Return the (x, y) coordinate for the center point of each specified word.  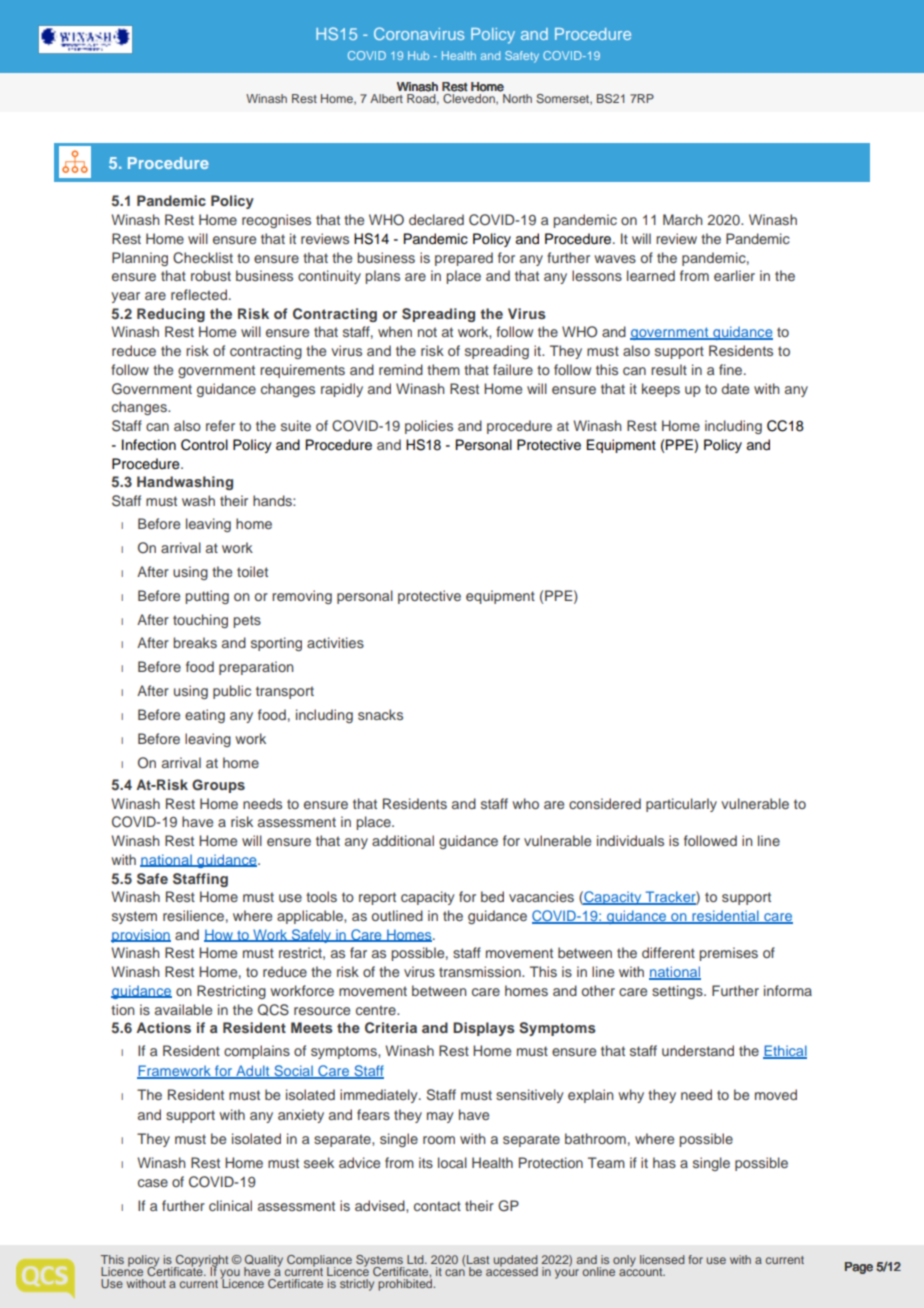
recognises (276, 221)
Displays (484, 1029)
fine (732, 369)
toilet (252, 571)
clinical (230, 1205)
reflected (199, 294)
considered (605, 803)
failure (513, 369)
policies (429, 427)
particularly (681, 805)
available (183, 1009)
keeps (661, 390)
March (682, 219)
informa (788, 990)
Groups (218, 786)
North (517, 98)
